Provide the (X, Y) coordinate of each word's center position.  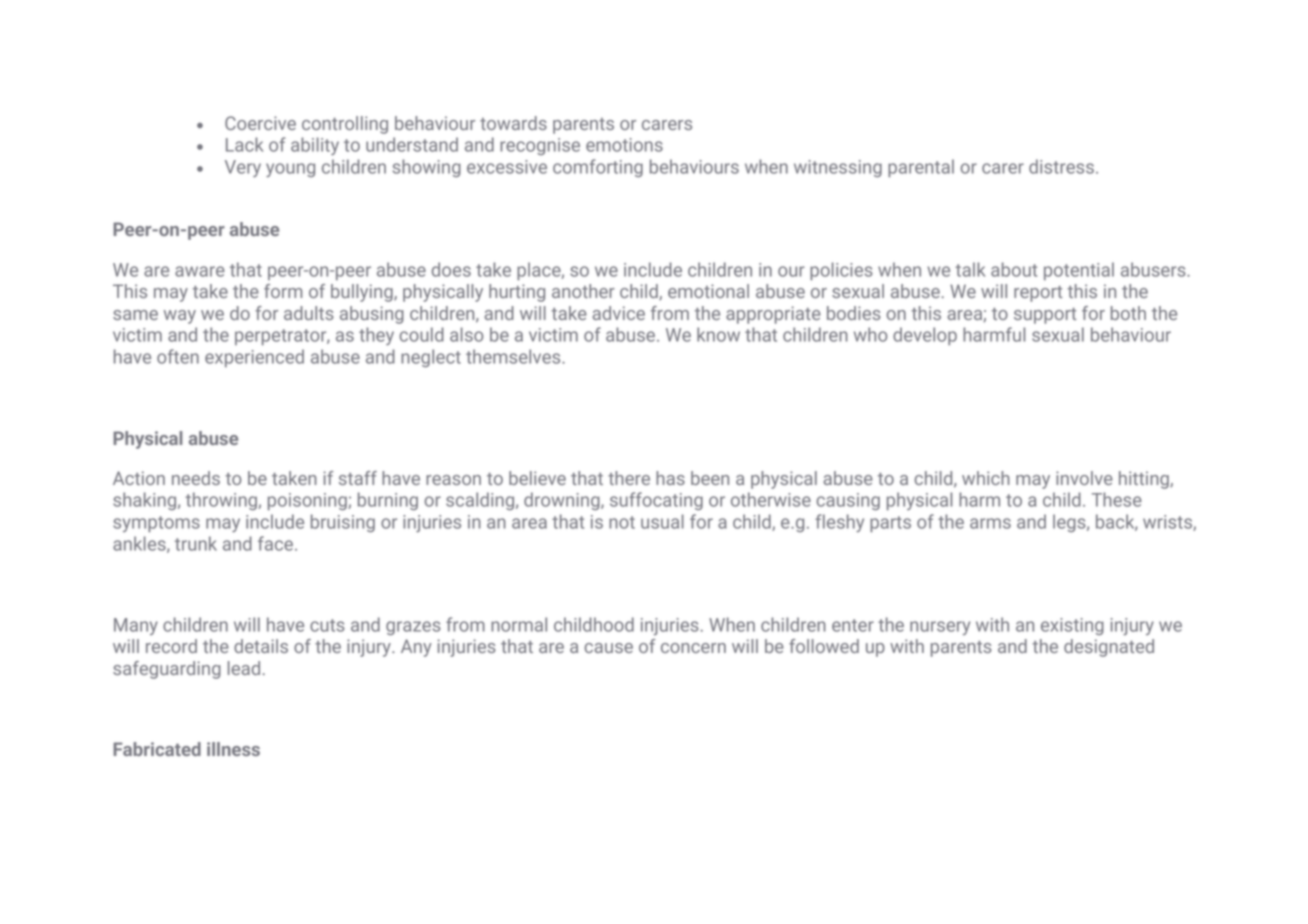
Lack (244, 144)
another (583, 291)
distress (1061, 166)
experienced (254, 358)
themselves (514, 356)
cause (609, 648)
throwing (221, 501)
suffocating (656, 501)
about (1014, 269)
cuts (327, 625)
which (986, 478)
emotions (624, 145)
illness (233, 749)
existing (1072, 626)
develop (925, 336)
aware (200, 271)
